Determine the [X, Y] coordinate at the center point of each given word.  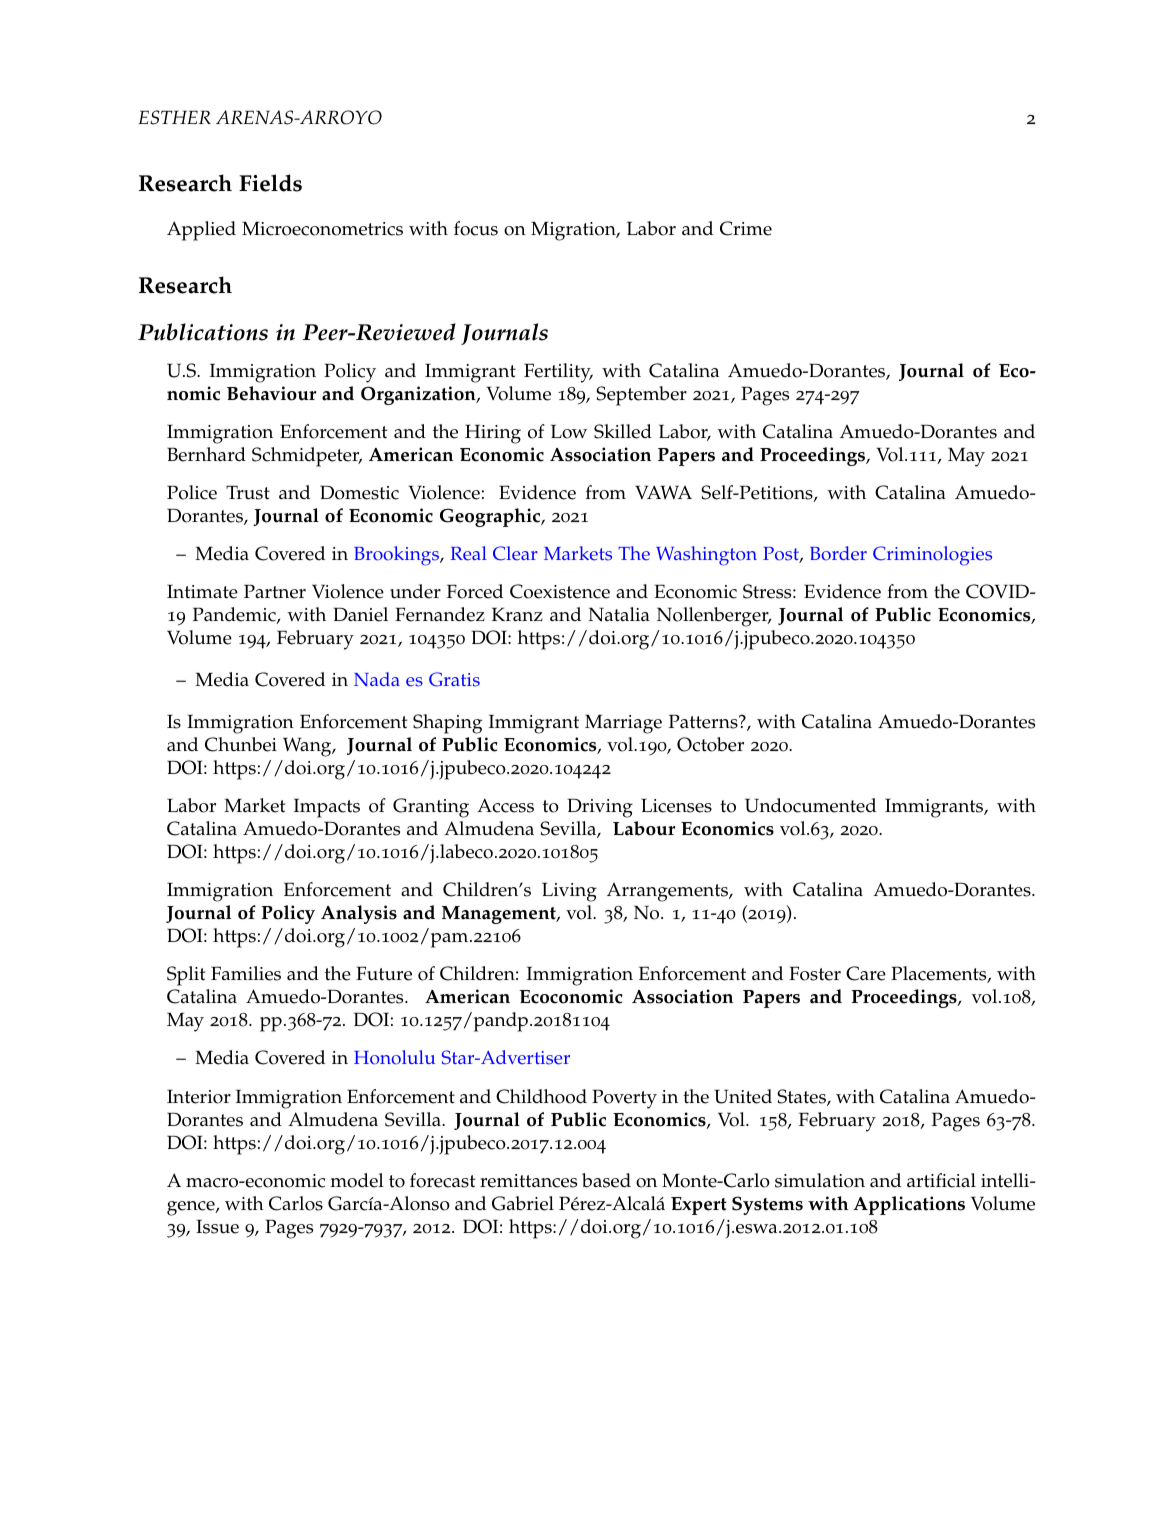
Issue [217, 1226]
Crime [746, 228]
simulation [820, 1180]
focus [476, 228]
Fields [270, 183]
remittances [528, 1181]
